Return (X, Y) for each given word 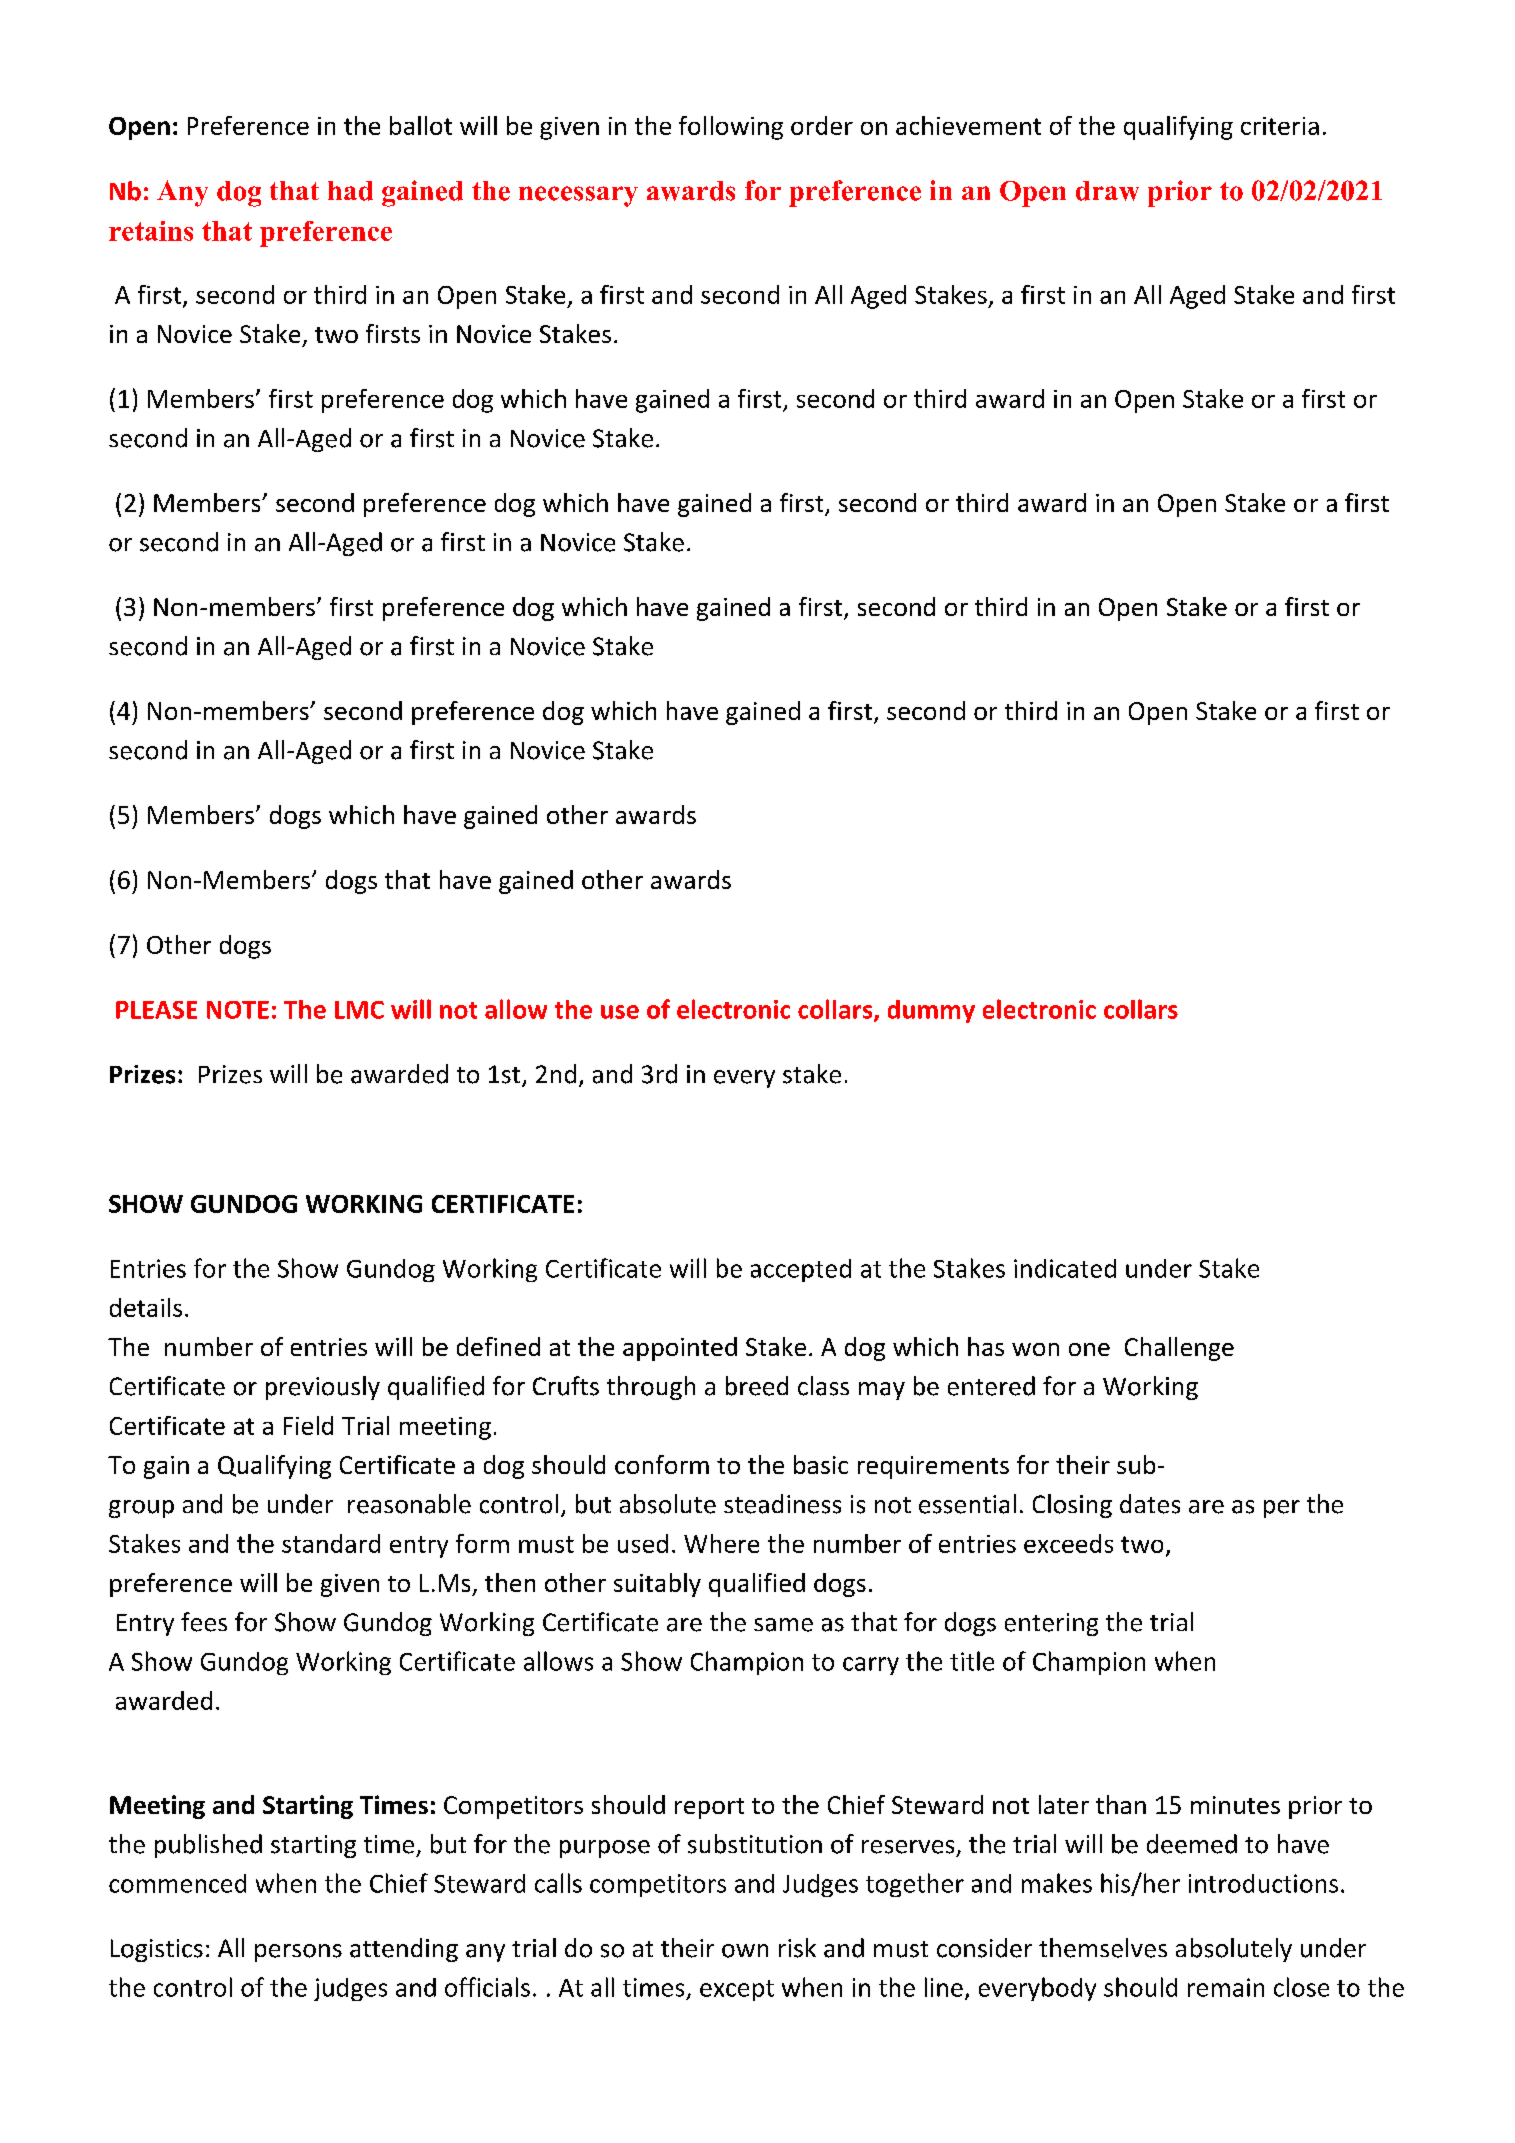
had (350, 191)
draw (1107, 191)
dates (1150, 1504)
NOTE (238, 1010)
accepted (801, 1270)
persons (298, 1953)
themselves (1103, 1948)
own (745, 1951)
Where (721, 1543)
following (731, 128)
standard (331, 1543)
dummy (931, 1011)
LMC (359, 1010)
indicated (1065, 1268)
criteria (1280, 126)
